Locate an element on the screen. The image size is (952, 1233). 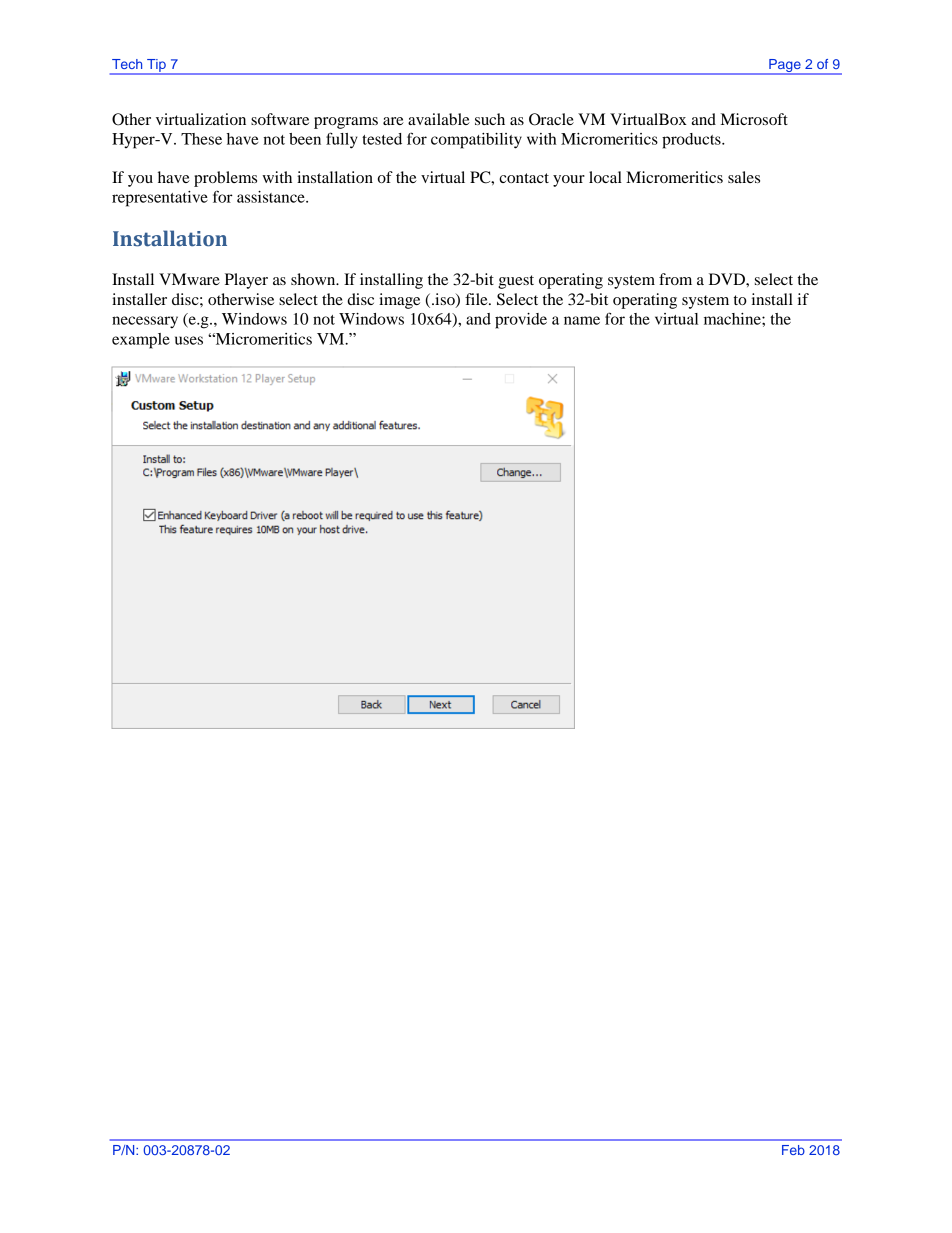
name is located at coordinates (582, 320).
